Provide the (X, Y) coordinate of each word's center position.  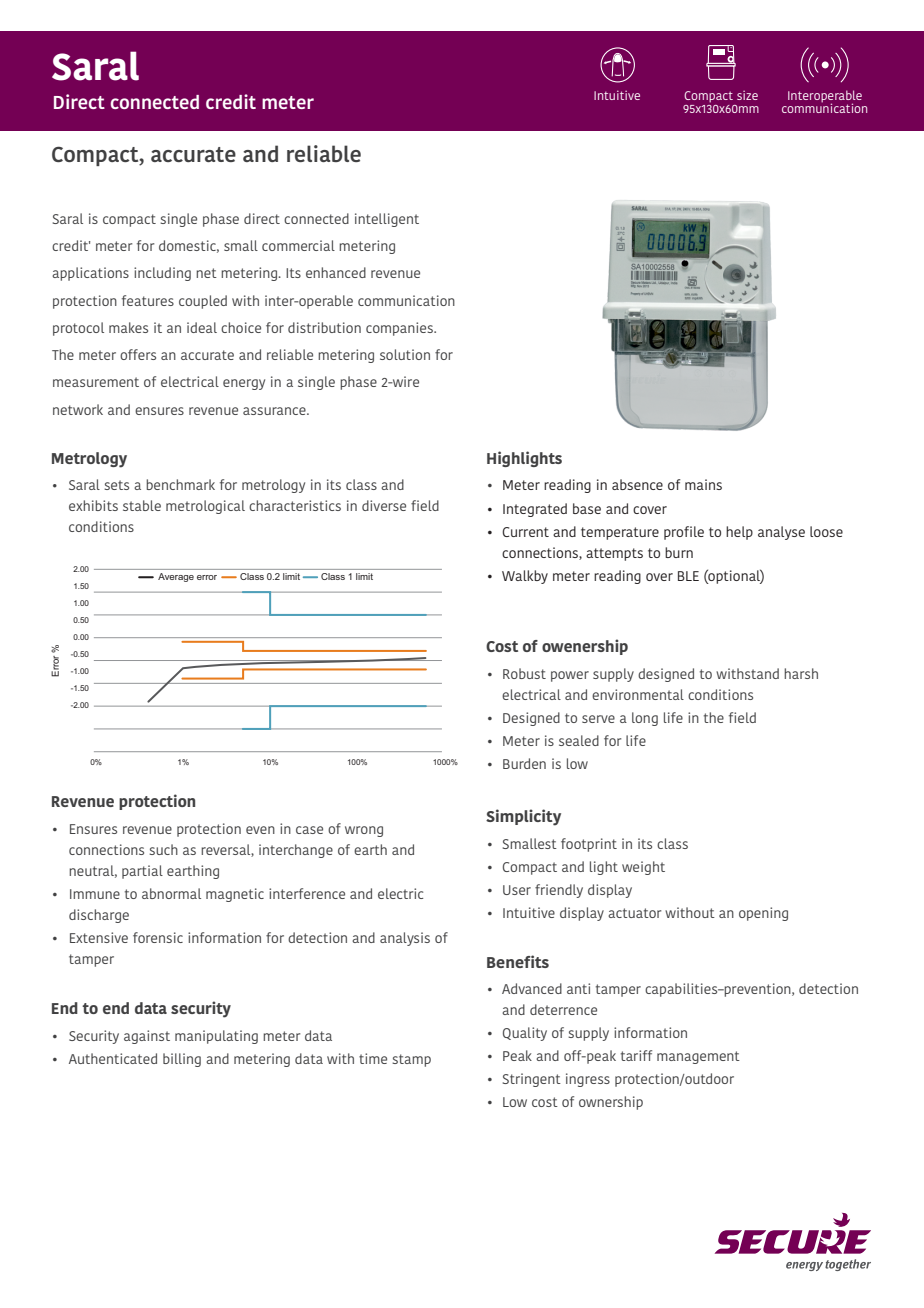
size (747, 95)
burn (679, 552)
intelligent (387, 220)
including (162, 274)
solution (405, 354)
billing (182, 1060)
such (163, 849)
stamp (411, 1060)
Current (525, 532)
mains (703, 484)
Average (176, 577)
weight (643, 868)
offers (138, 354)
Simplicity (523, 817)
